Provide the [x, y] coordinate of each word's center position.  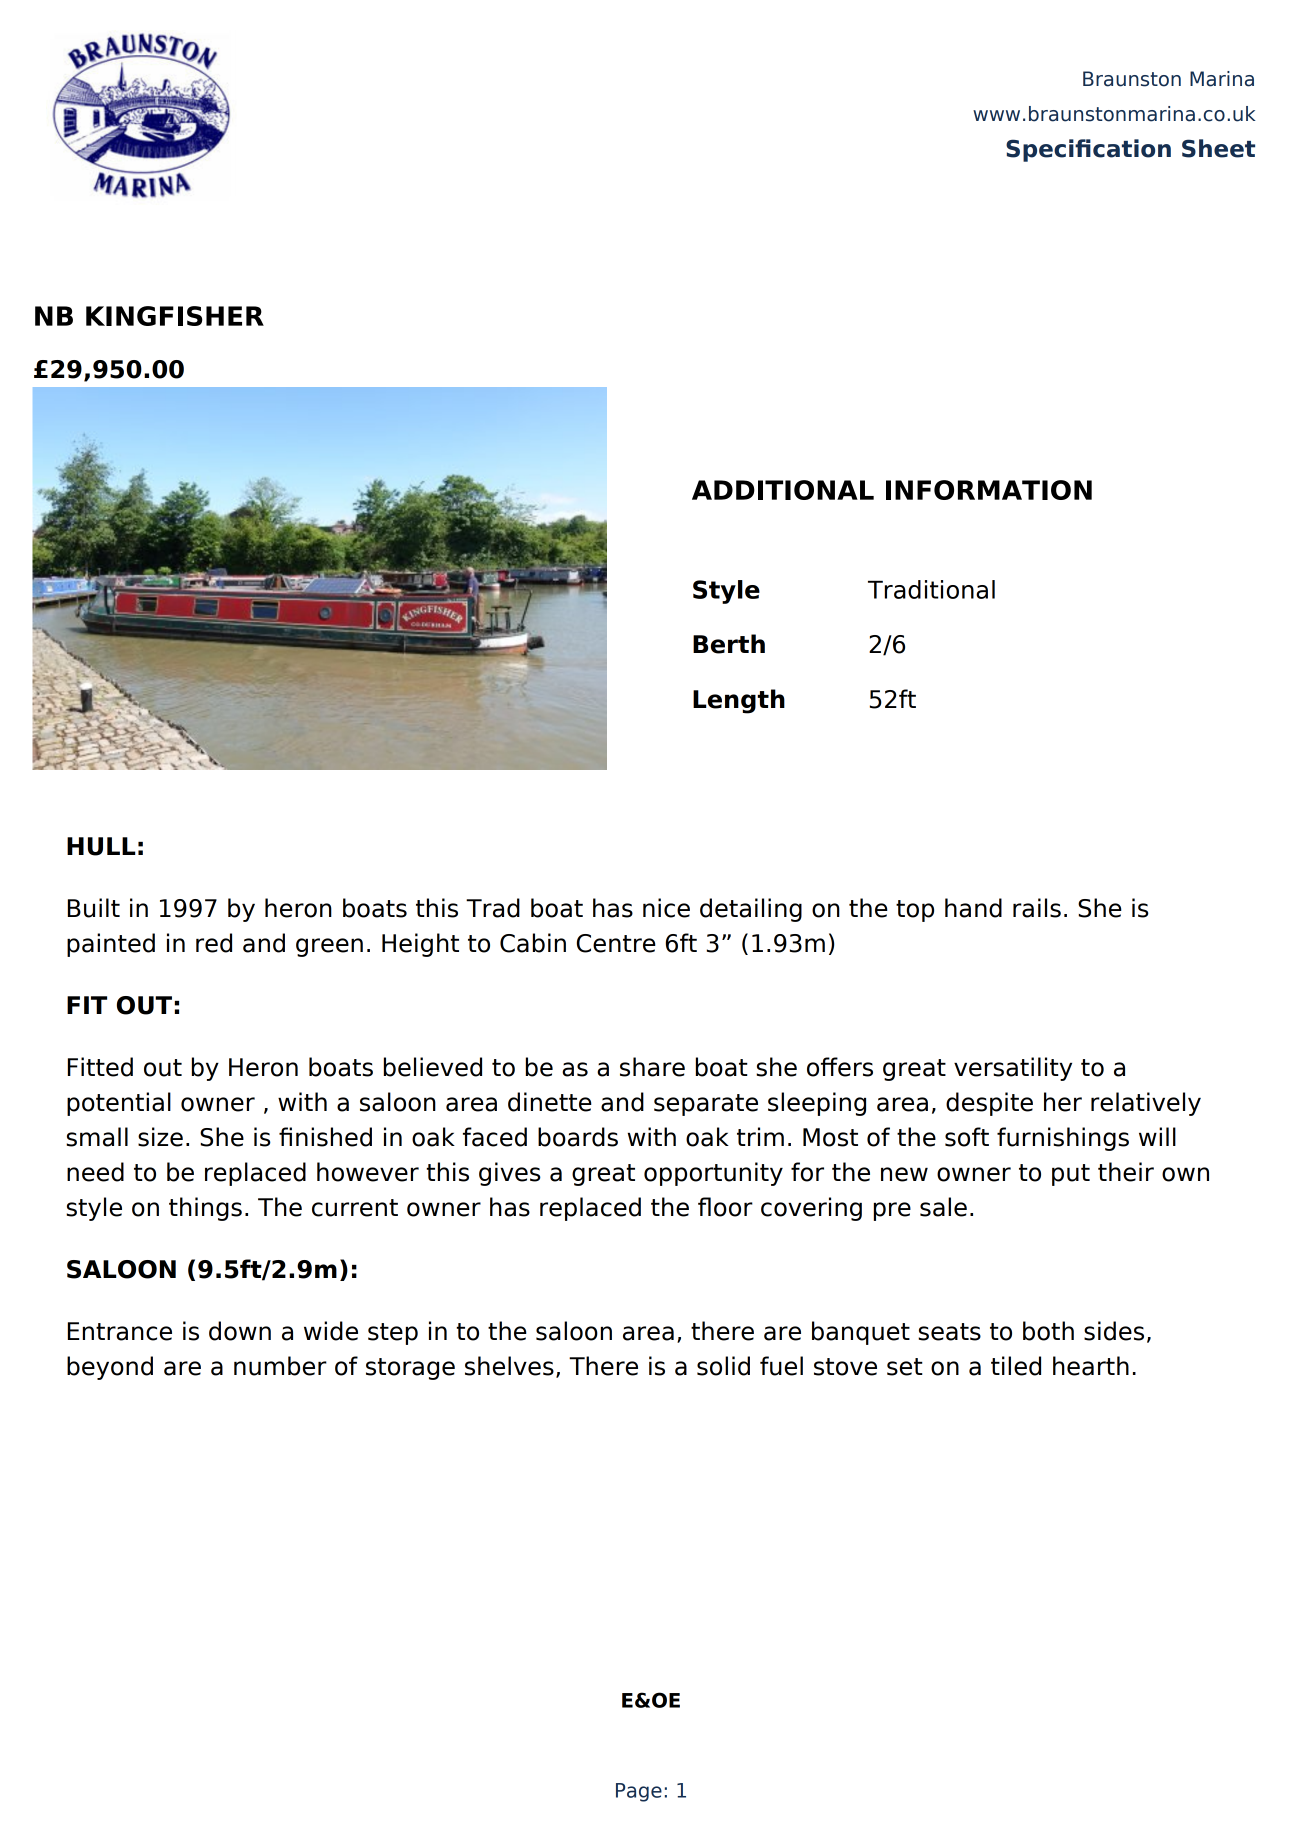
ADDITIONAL [783, 490]
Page [639, 1792]
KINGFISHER [175, 316]
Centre [616, 943]
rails [1037, 908]
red [214, 943]
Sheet [1218, 148]
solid [723, 1366]
